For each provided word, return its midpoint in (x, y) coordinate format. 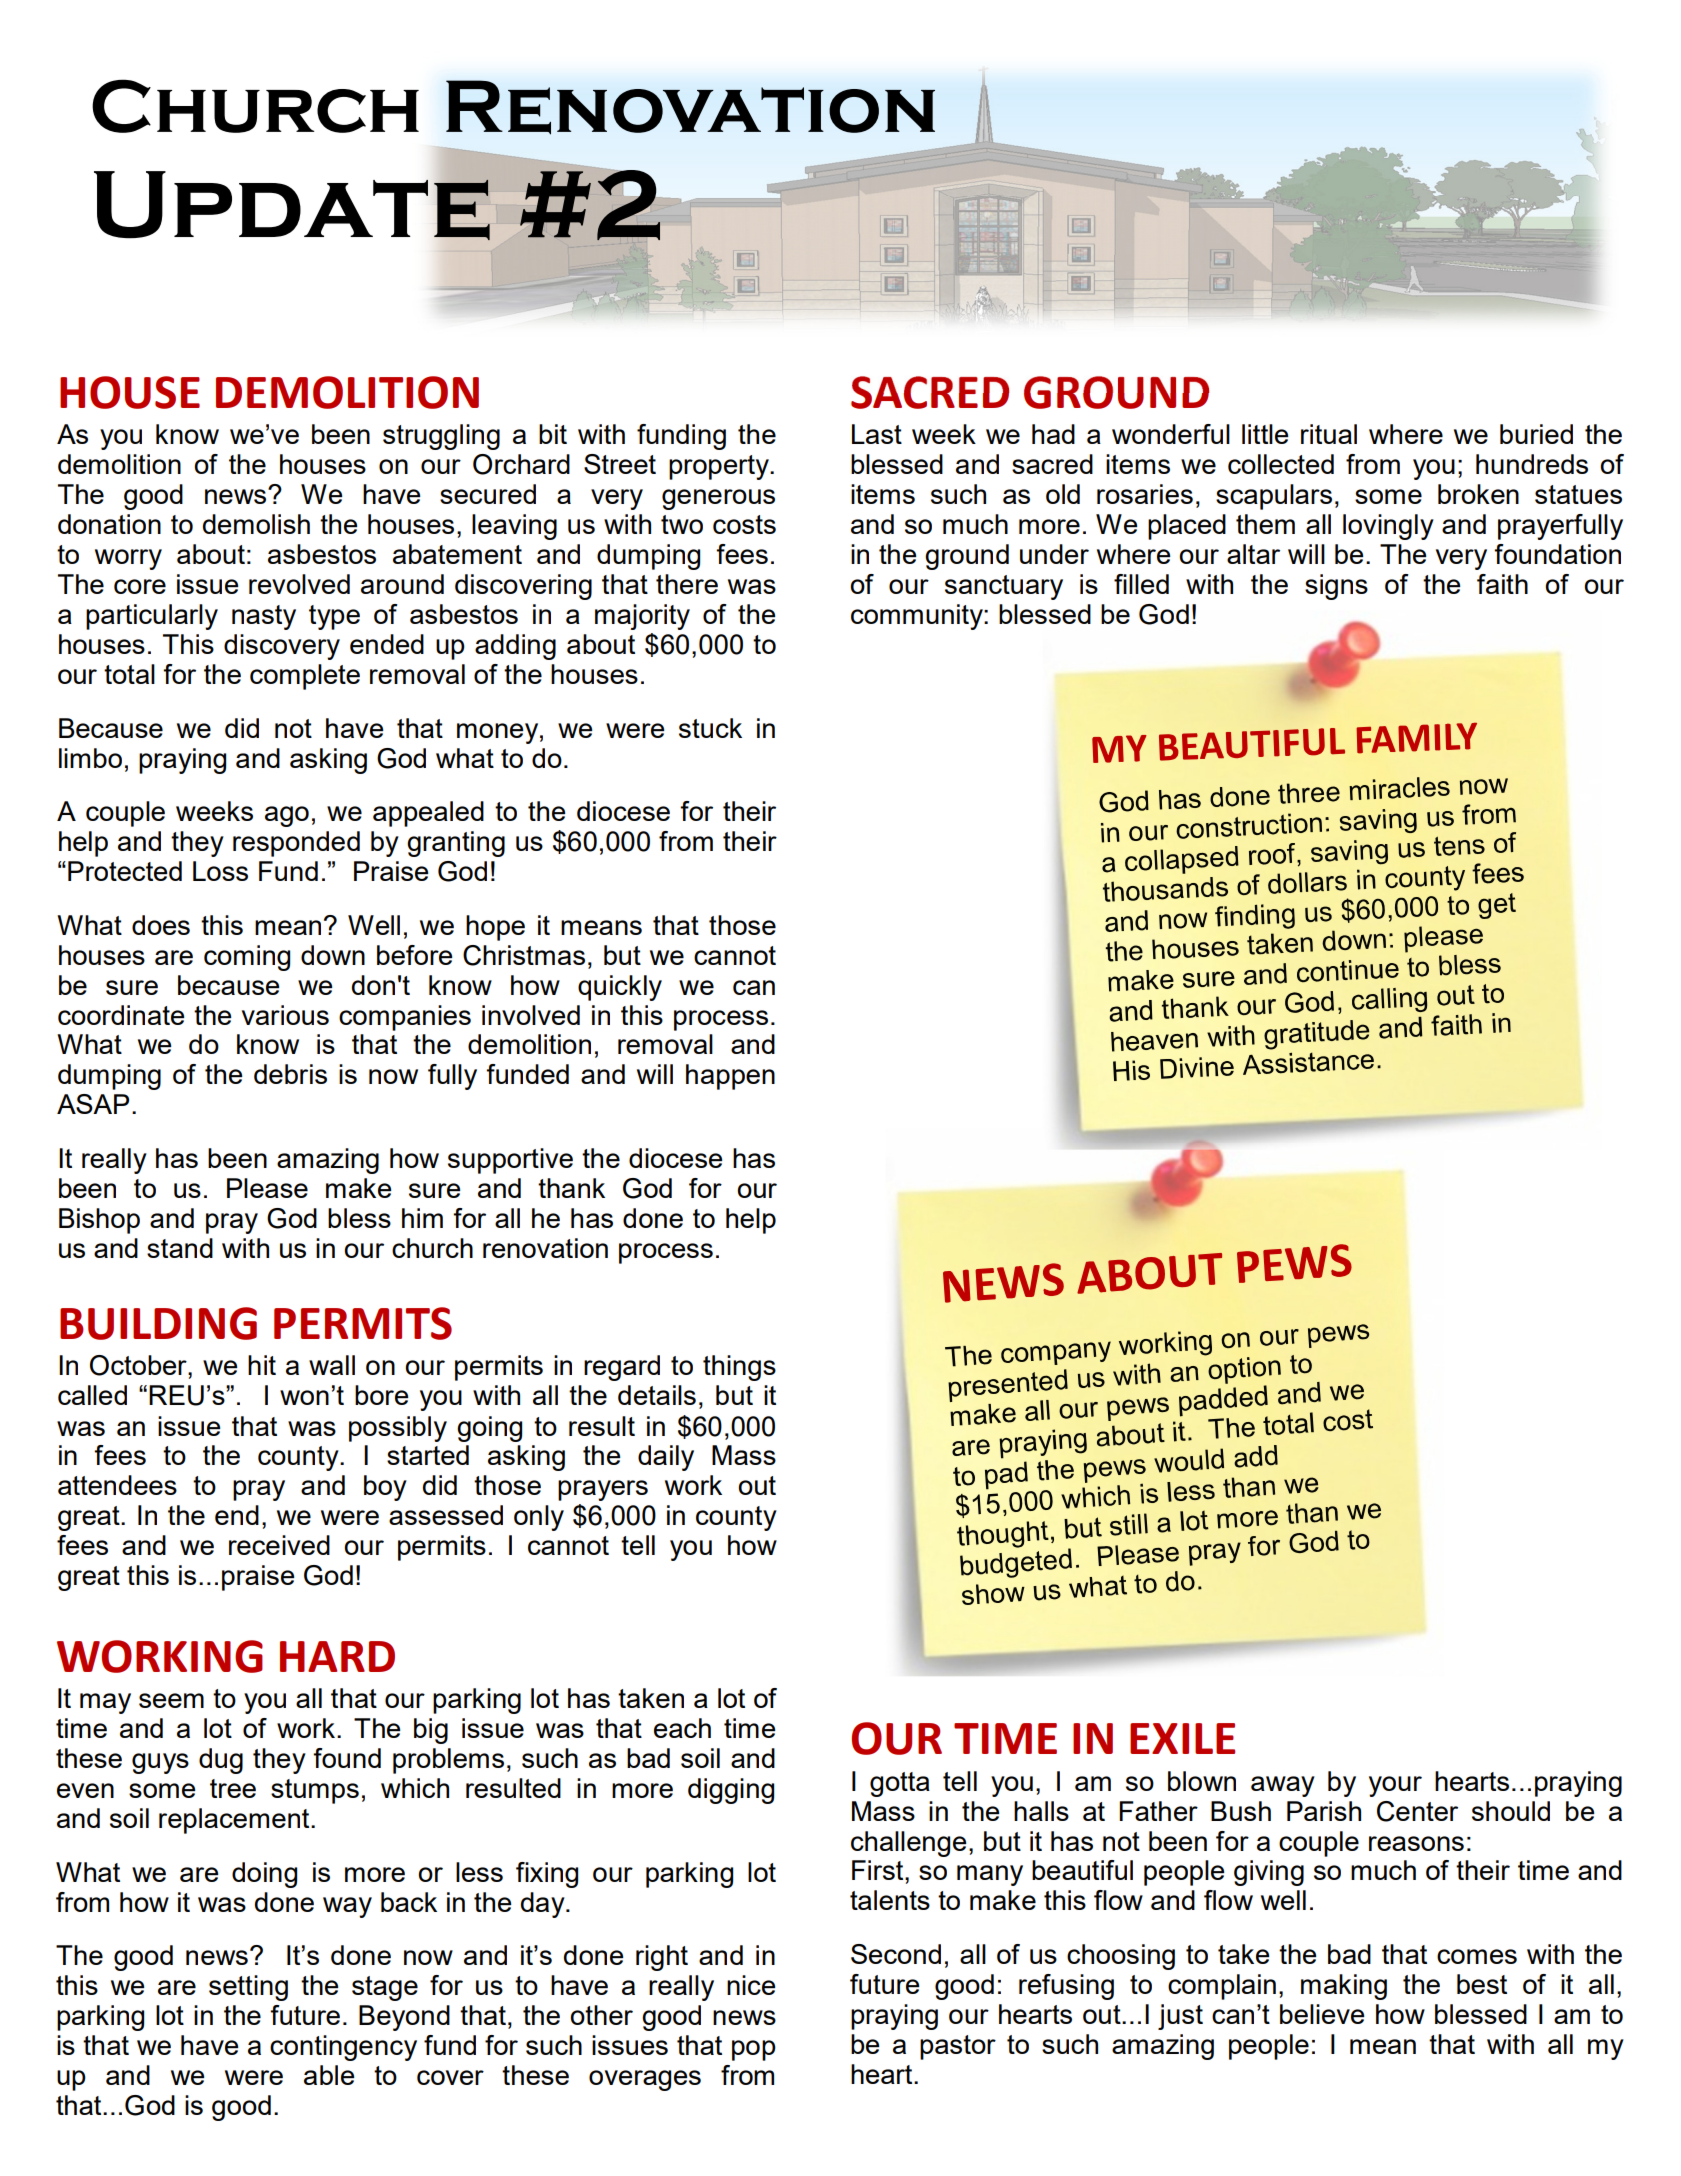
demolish (256, 524)
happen (730, 1077)
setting (248, 1988)
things (739, 1368)
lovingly (1388, 527)
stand (180, 1248)
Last (877, 434)
